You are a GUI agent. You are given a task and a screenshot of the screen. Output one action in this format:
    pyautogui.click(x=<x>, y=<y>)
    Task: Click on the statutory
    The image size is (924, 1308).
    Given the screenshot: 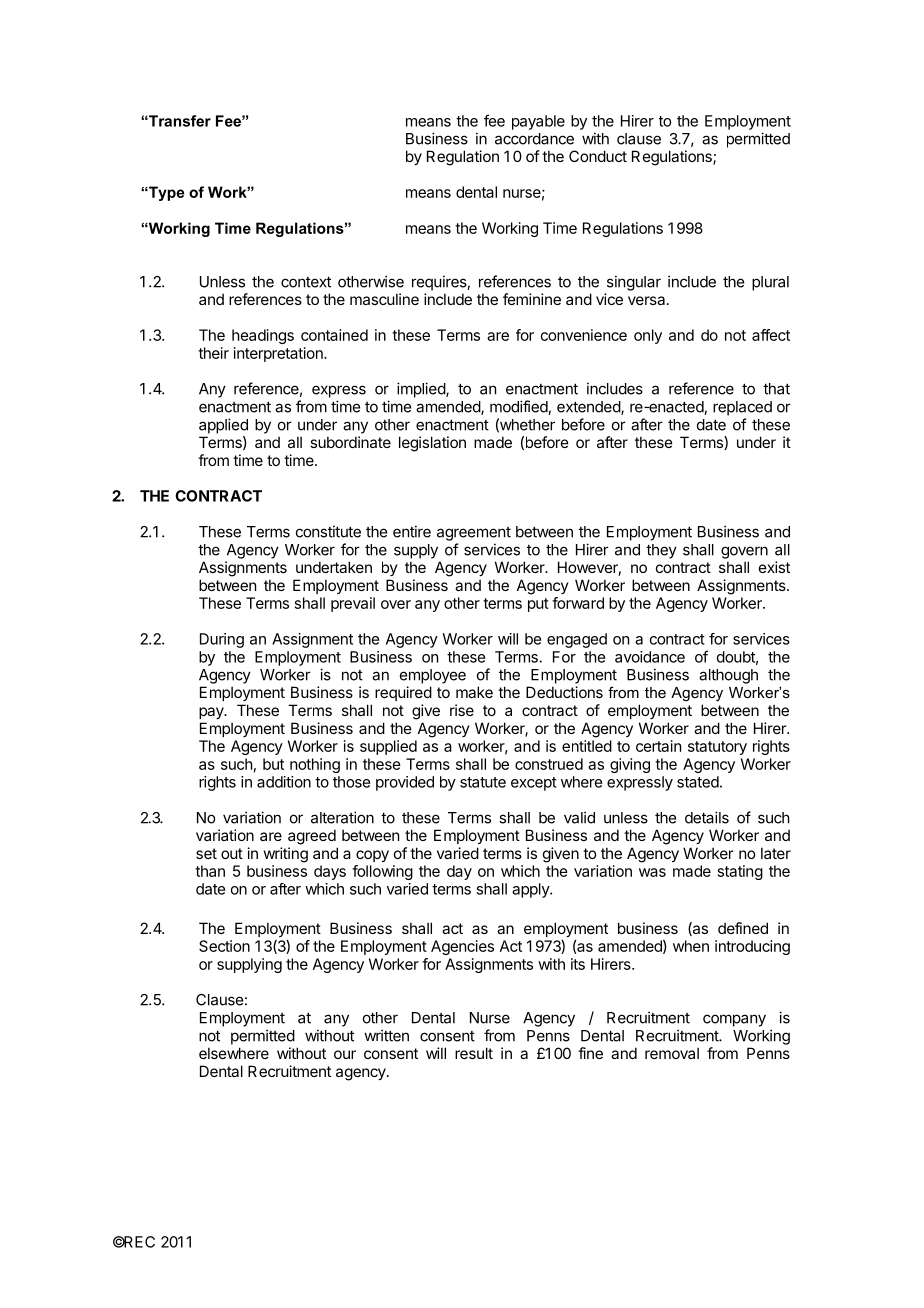 What is the action you would take?
    pyautogui.click(x=717, y=748)
